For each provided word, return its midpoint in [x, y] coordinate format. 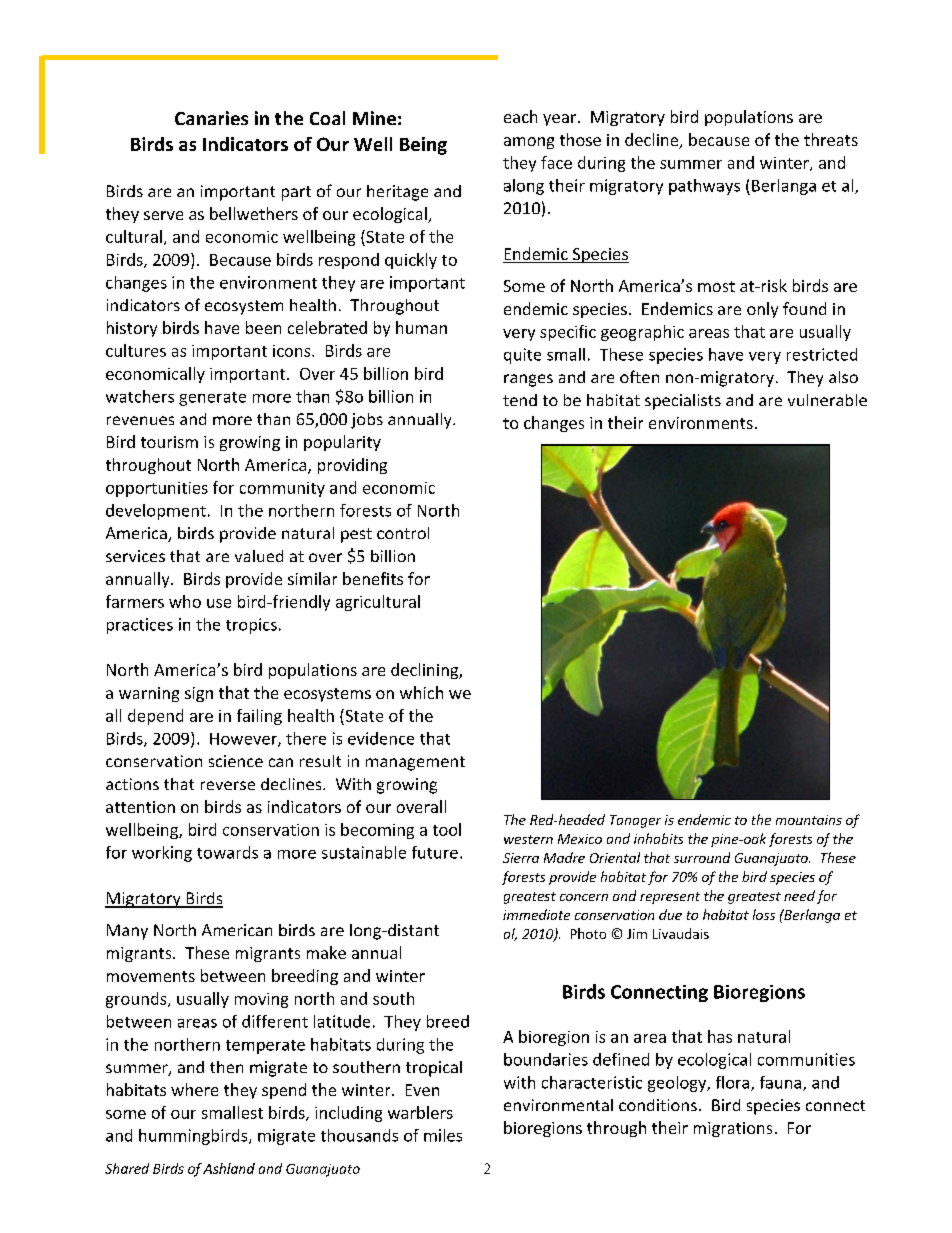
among [529, 143]
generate [212, 399]
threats [831, 139]
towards [227, 852]
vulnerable [827, 400]
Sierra [521, 858]
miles [443, 1135]
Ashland [229, 1168]
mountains [809, 820]
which [421, 692]
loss [764, 914]
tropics [251, 626]
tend [520, 400]
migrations [733, 1129]
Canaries [211, 118]
